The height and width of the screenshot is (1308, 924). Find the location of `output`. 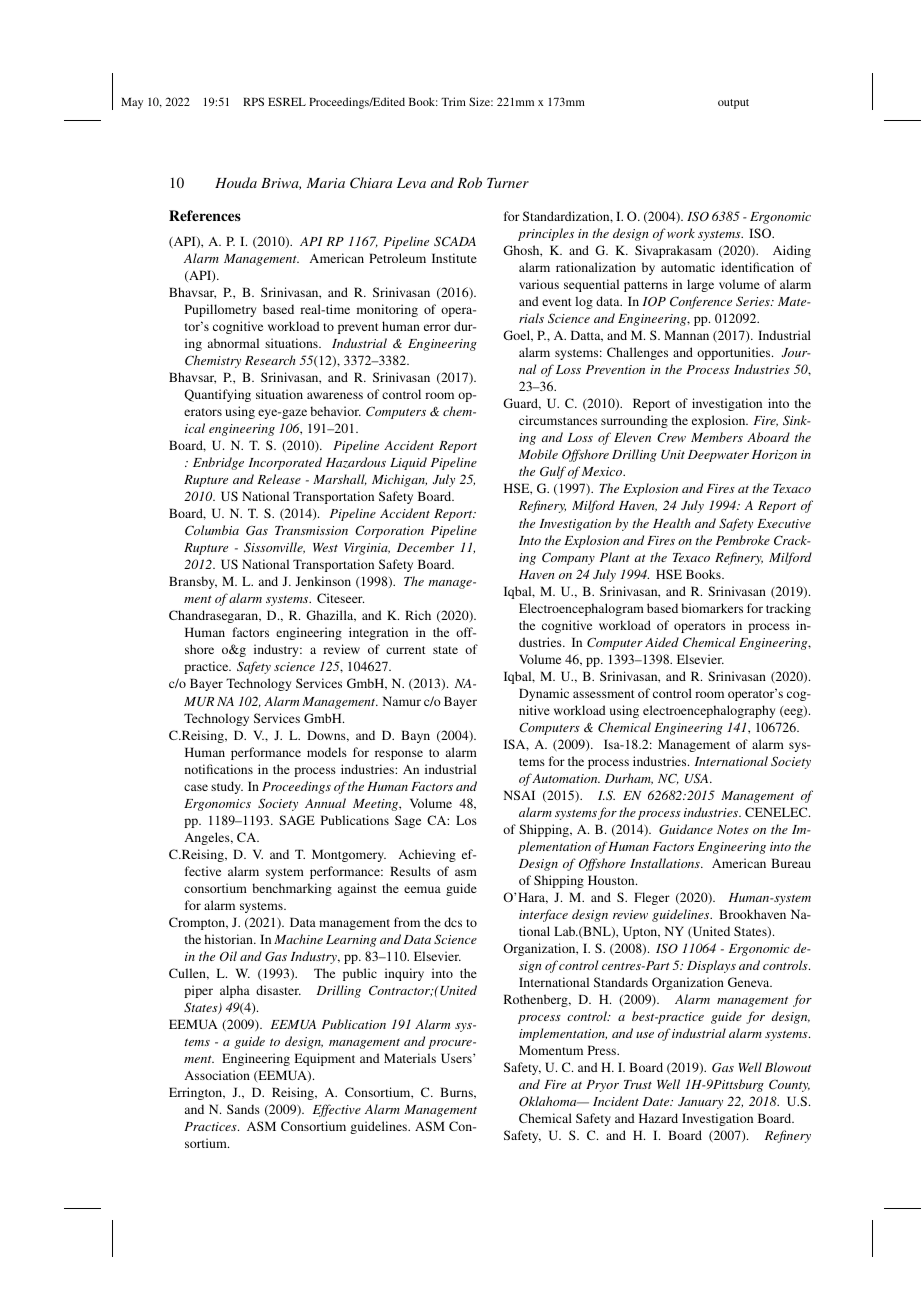

output is located at coordinates (733, 104).
